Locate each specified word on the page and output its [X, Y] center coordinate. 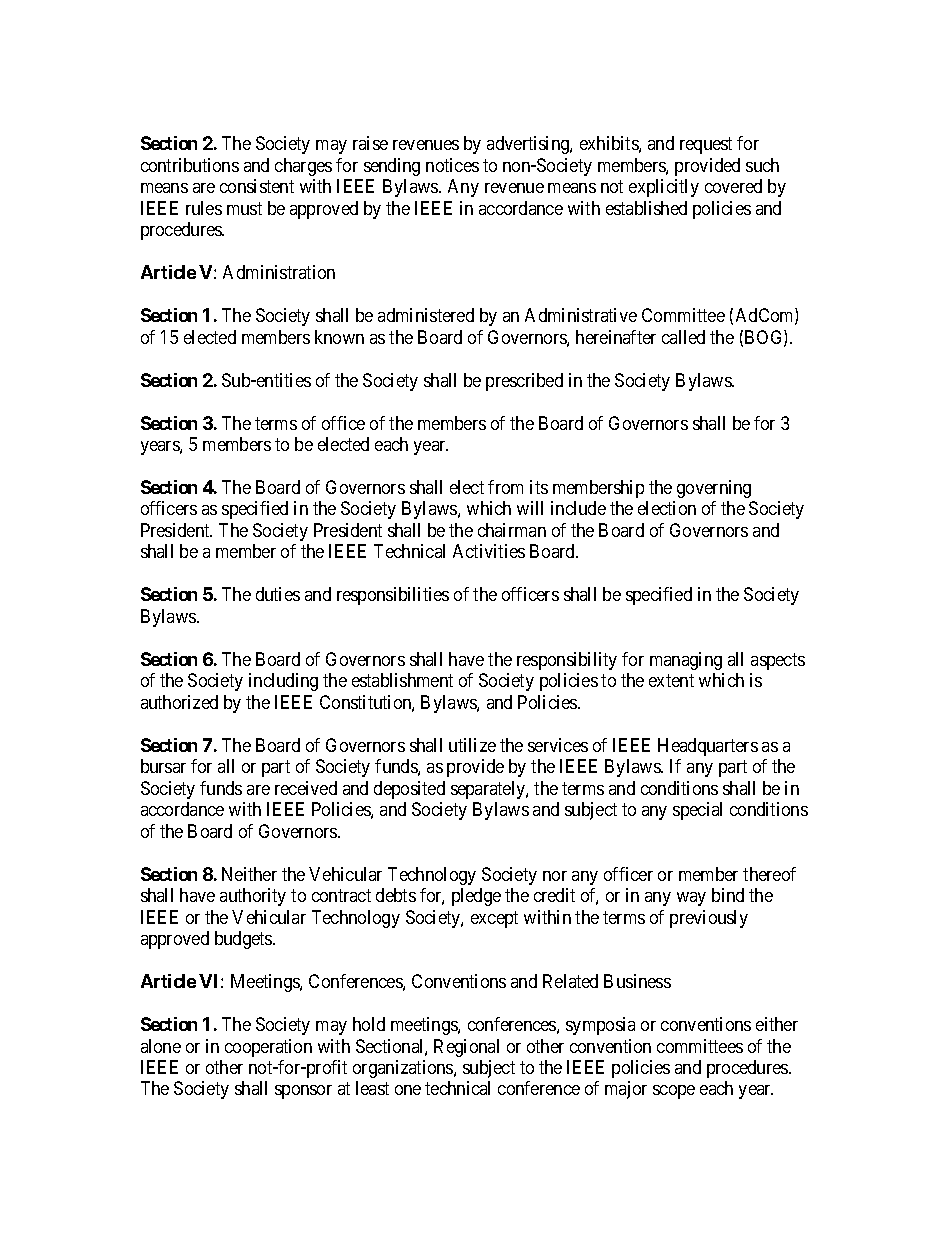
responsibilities [393, 596]
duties [278, 594]
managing [686, 661]
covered [733, 186]
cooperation [268, 1048]
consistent [257, 186]
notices [452, 165]
